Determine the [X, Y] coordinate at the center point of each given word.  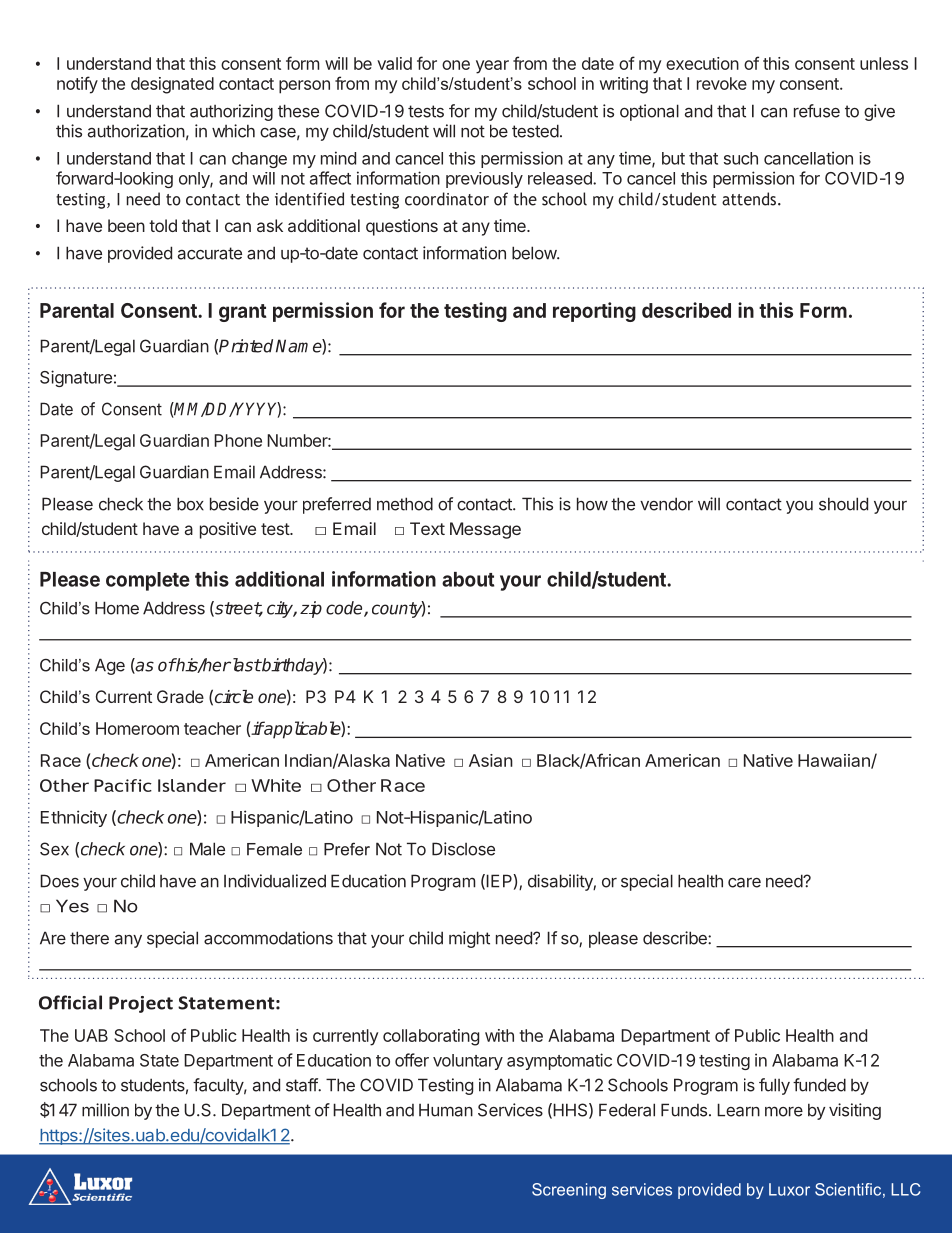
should [843, 504]
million [105, 1110]
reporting [594, 312]
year [492, 67]
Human [446, 1110]
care [744, 883]
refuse [817, 111]
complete [148, 581]
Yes [72, 906]
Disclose [463, 849]
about [468, 579]
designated [172, 85]
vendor [666, 504]
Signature [76, 378]
